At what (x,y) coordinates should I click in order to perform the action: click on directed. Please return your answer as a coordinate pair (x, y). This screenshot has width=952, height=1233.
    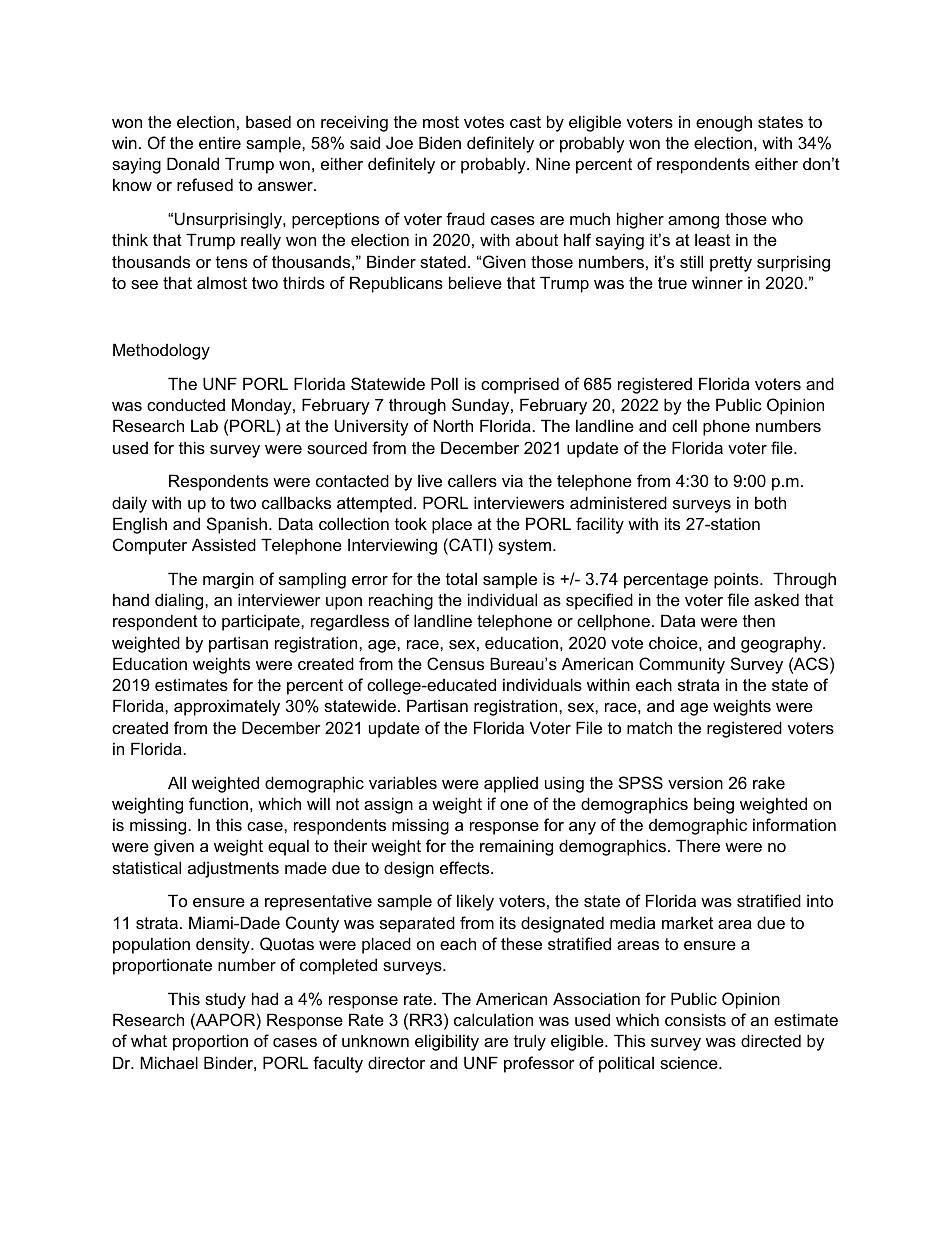
    Looking at the image, I should click on (771, 1040).
